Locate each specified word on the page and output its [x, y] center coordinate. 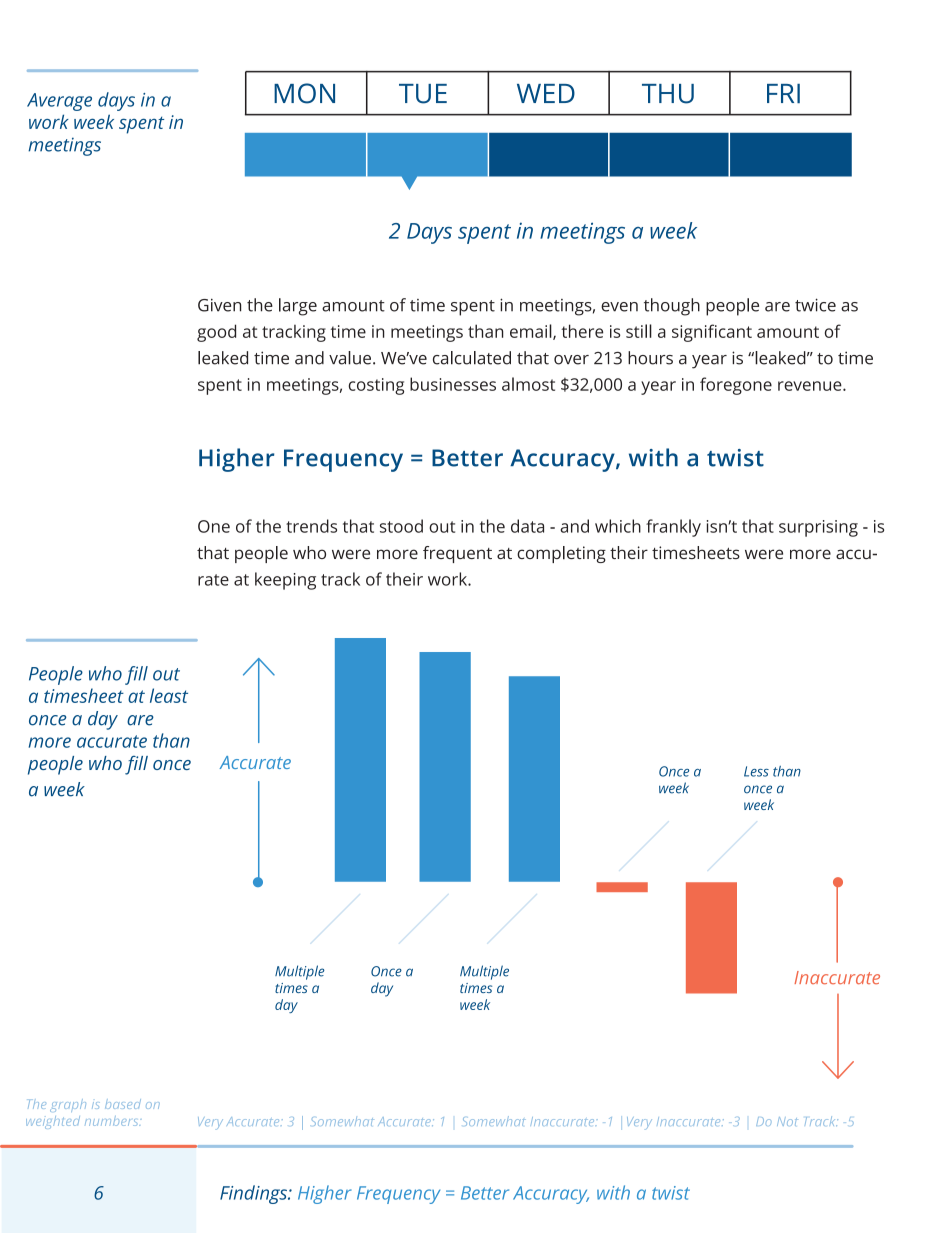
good [216, 333]
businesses [453, 384]
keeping [285, 581]
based [123, 1104]
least [169, 695]
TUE [423, 94]
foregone [736, 386]
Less [756, 771]
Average [59, 102]
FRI [783, 93]
